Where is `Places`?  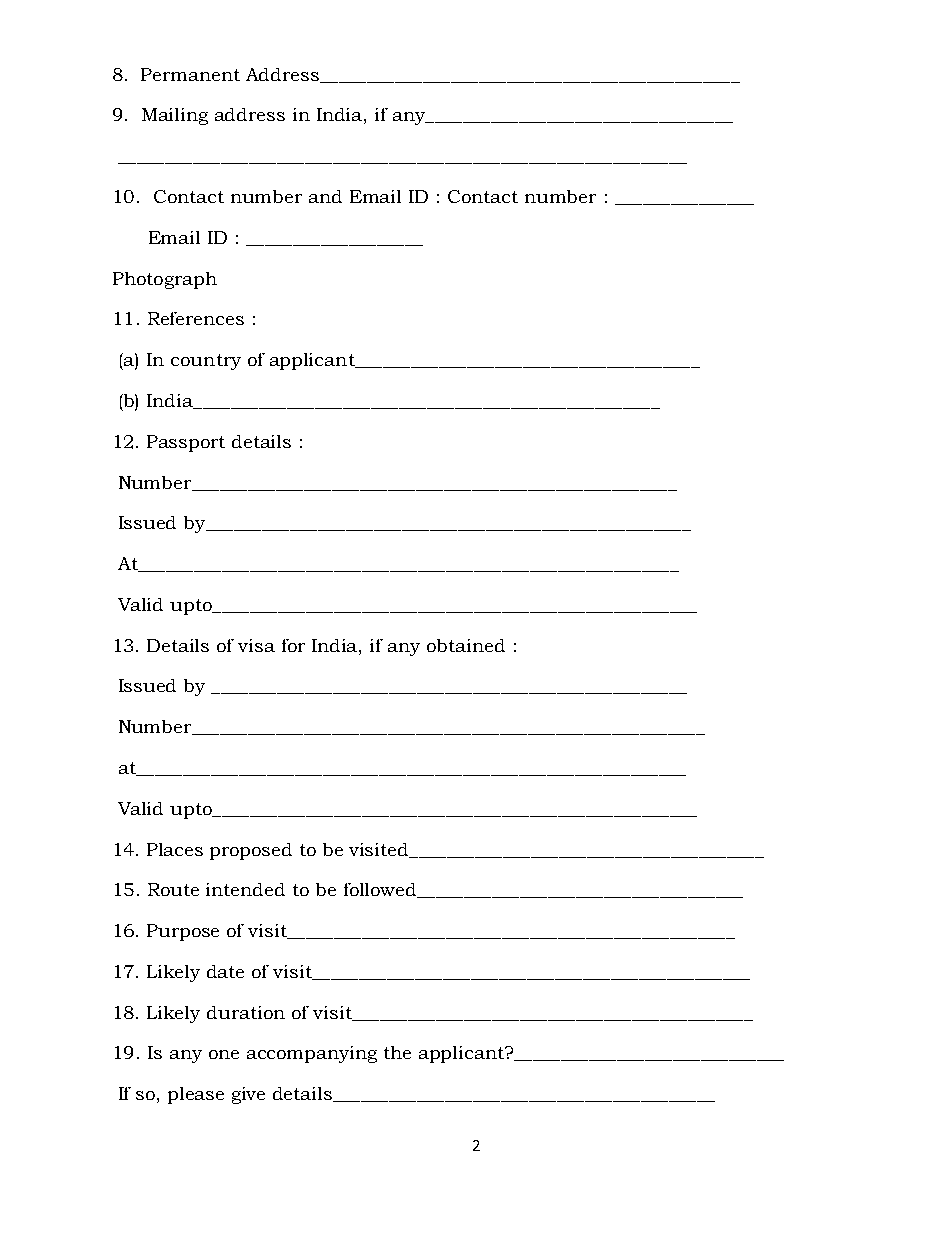
Places is located at coordinates (175, 849).
